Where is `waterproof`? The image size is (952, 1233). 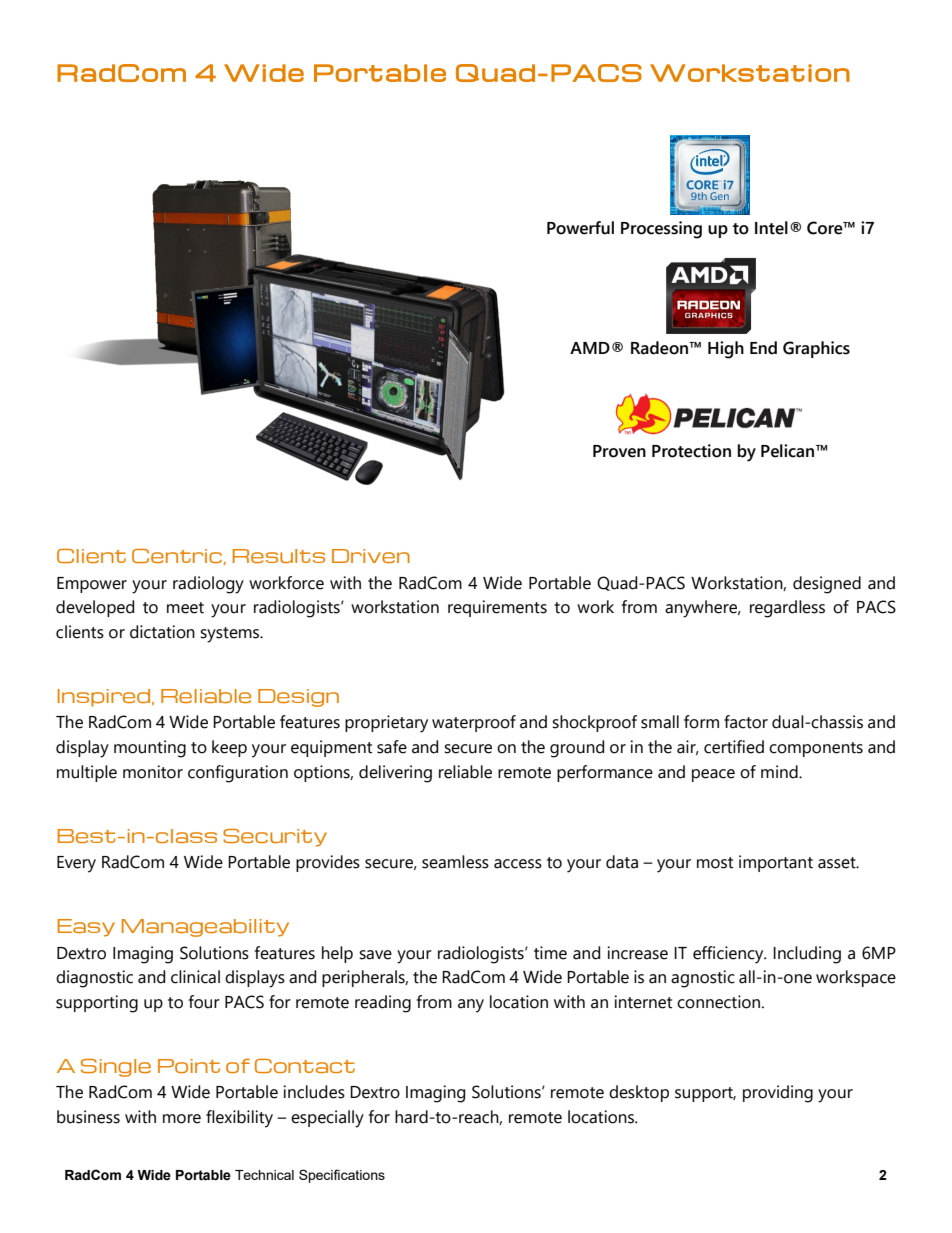
waterproof is located at coordinates (474, 723).
